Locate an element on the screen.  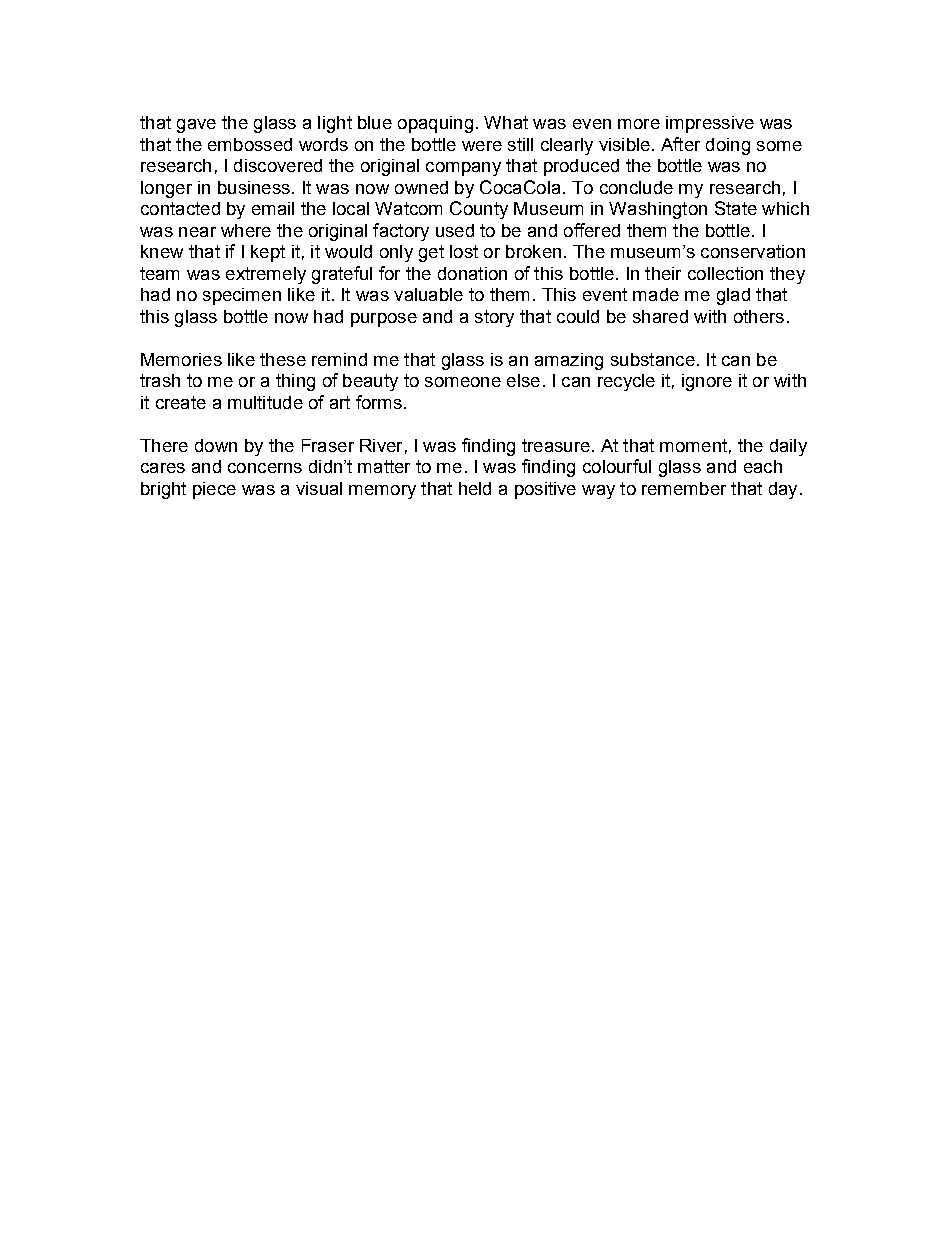
impressive is located at coordinates (710, 124).
